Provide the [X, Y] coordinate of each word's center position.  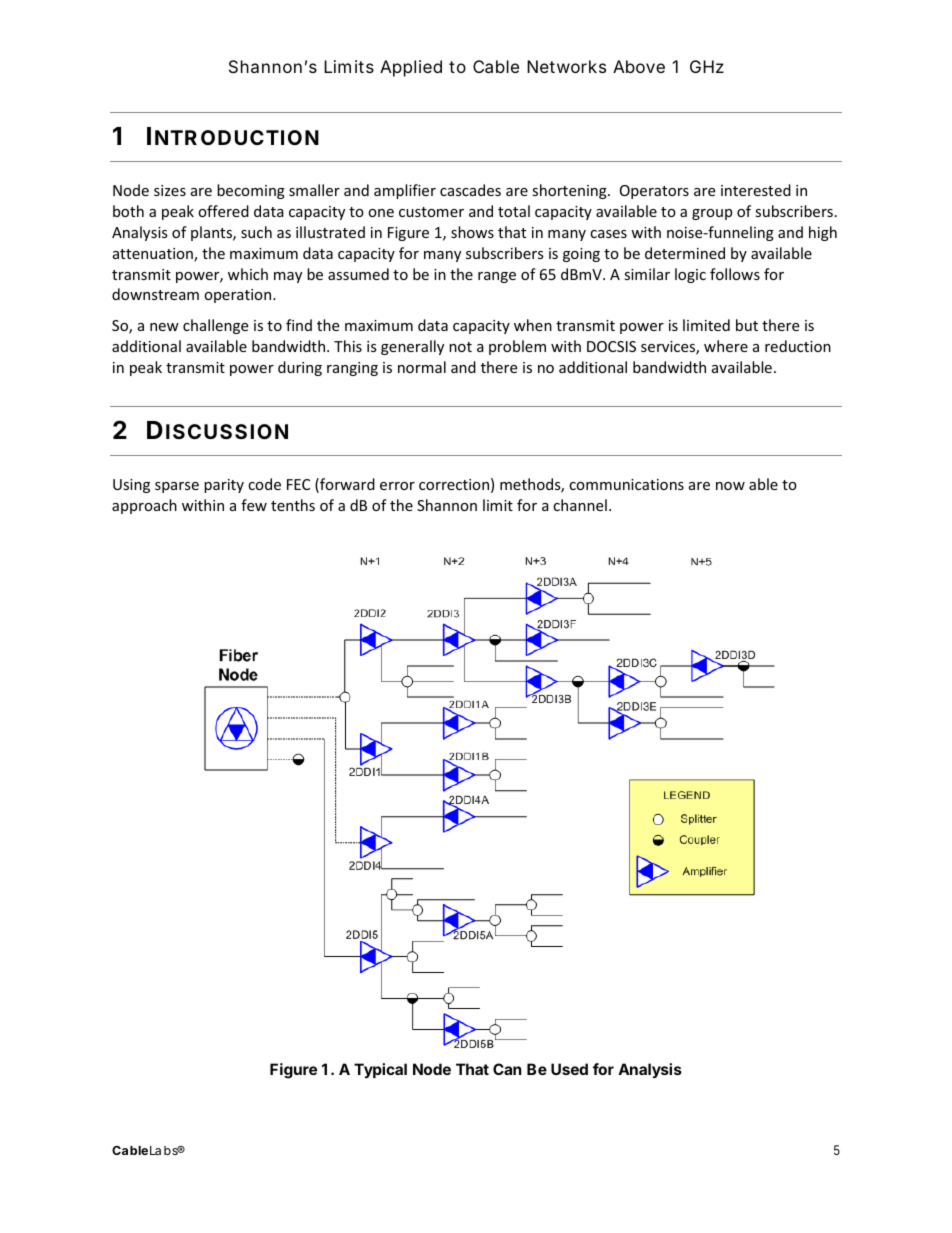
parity [224, 486]
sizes [170, 190]
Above [639, 66]
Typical [380, 1070]
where [726, 346]
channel [580, 505]
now [730, 486]
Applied [411, 68]
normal [422, 367]
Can [507, 1069]
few [254, 505]
